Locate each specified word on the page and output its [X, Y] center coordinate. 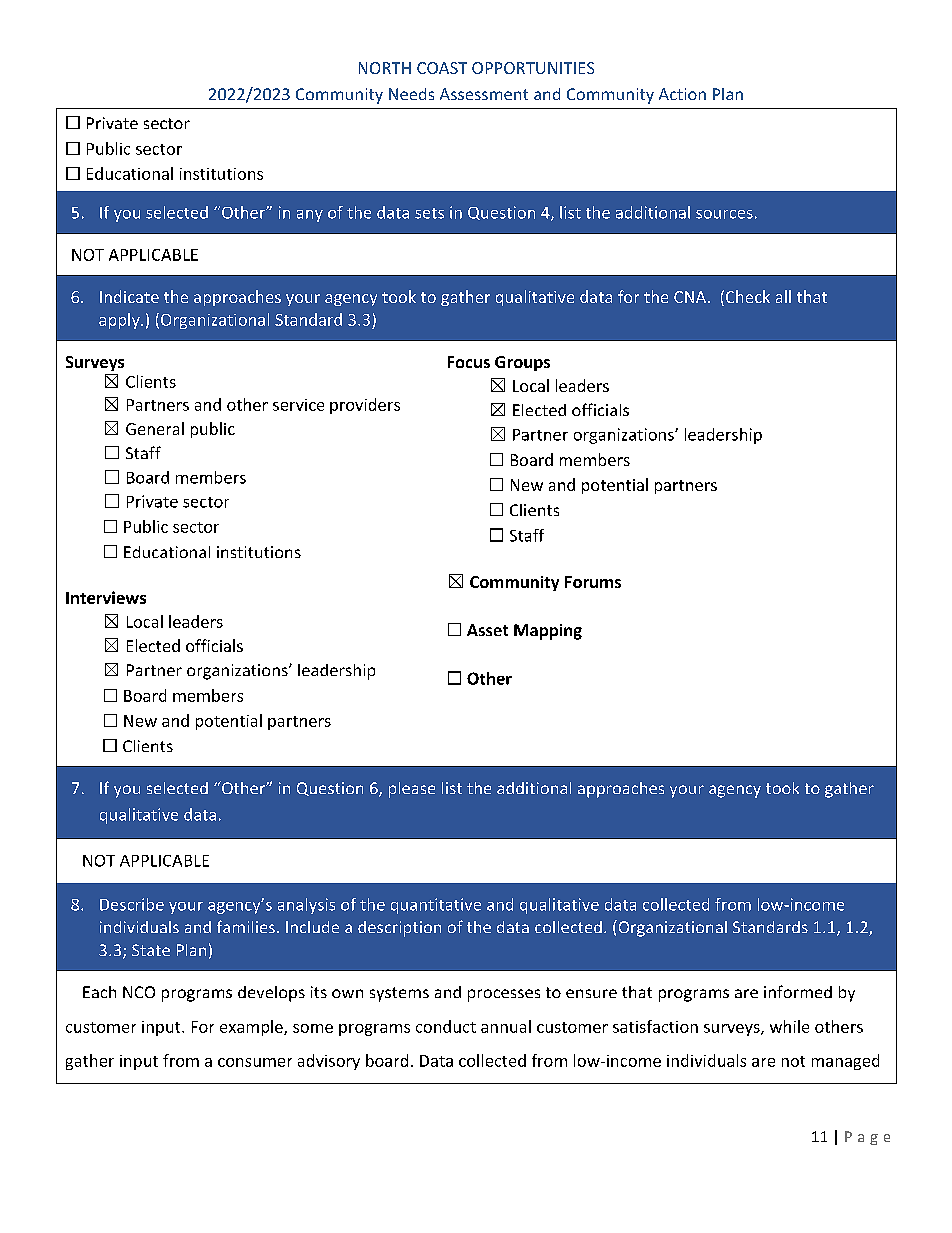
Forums [593, 582]
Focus [469, 362]
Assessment [484, 94]
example [252, 1028]
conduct [446, 1026]
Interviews [106, 597]
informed [798, 991]
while [789, 1026]
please [412, 790]
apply [120, 321]
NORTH [385, 68]
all [783, 296]
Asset [487, 630]
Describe [132, 904]
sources [724, 214]
